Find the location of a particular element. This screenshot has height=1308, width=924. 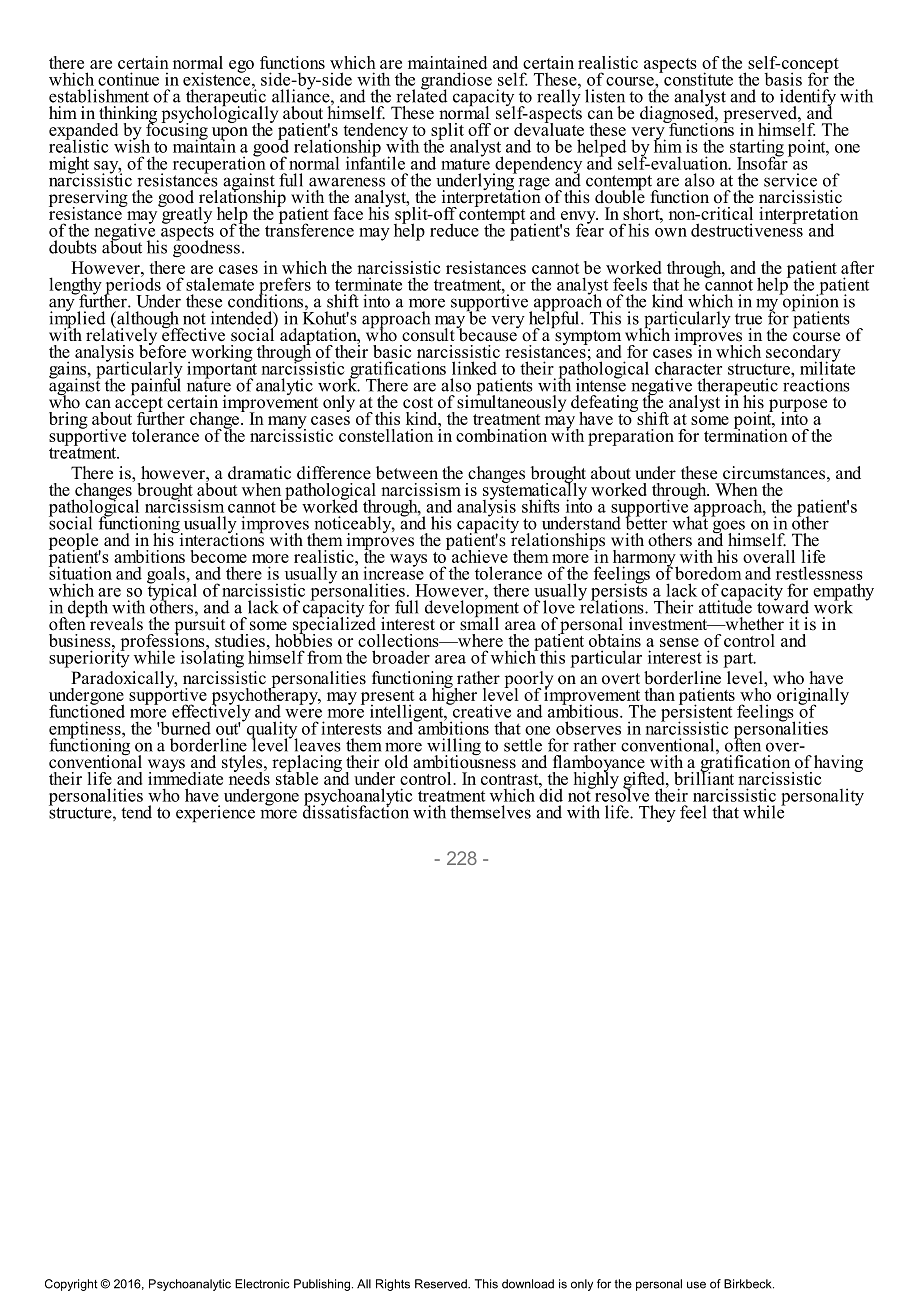

download is located at coordinates (528, 1284).
